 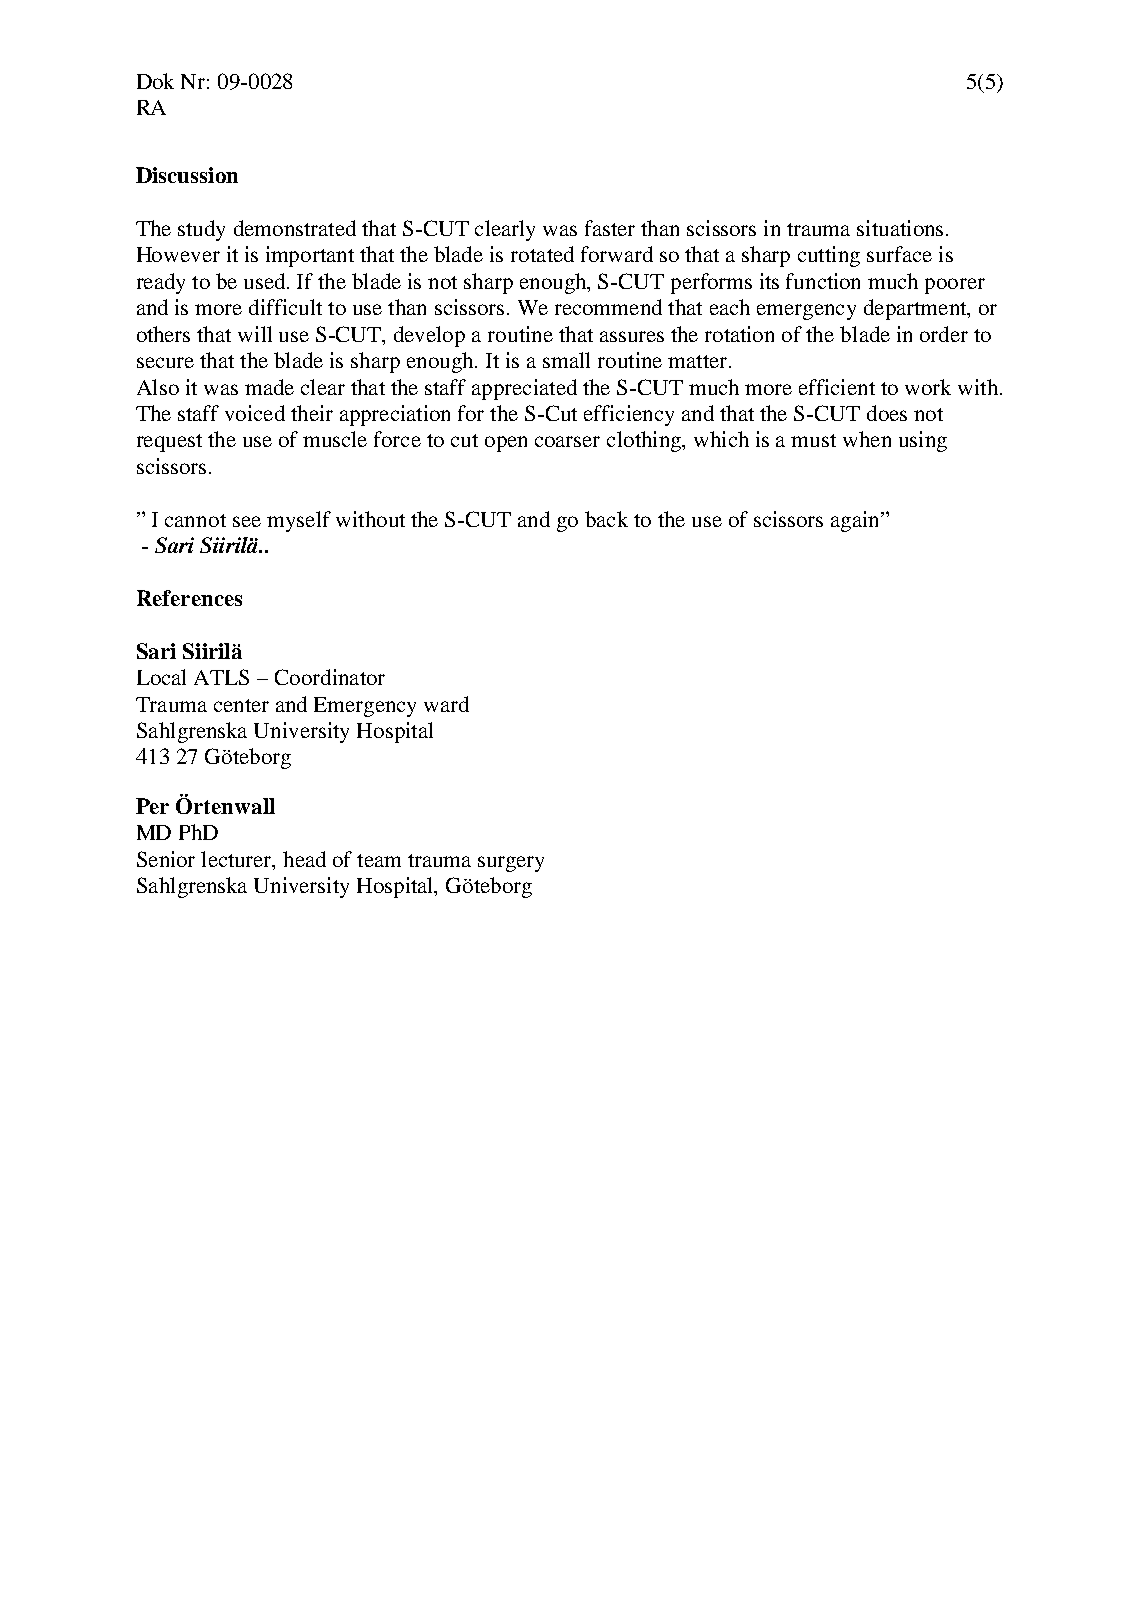 What do you see at coordinates (155, 81) in the screenshot?
I see `Dok` at bounding box center [155, 81].
